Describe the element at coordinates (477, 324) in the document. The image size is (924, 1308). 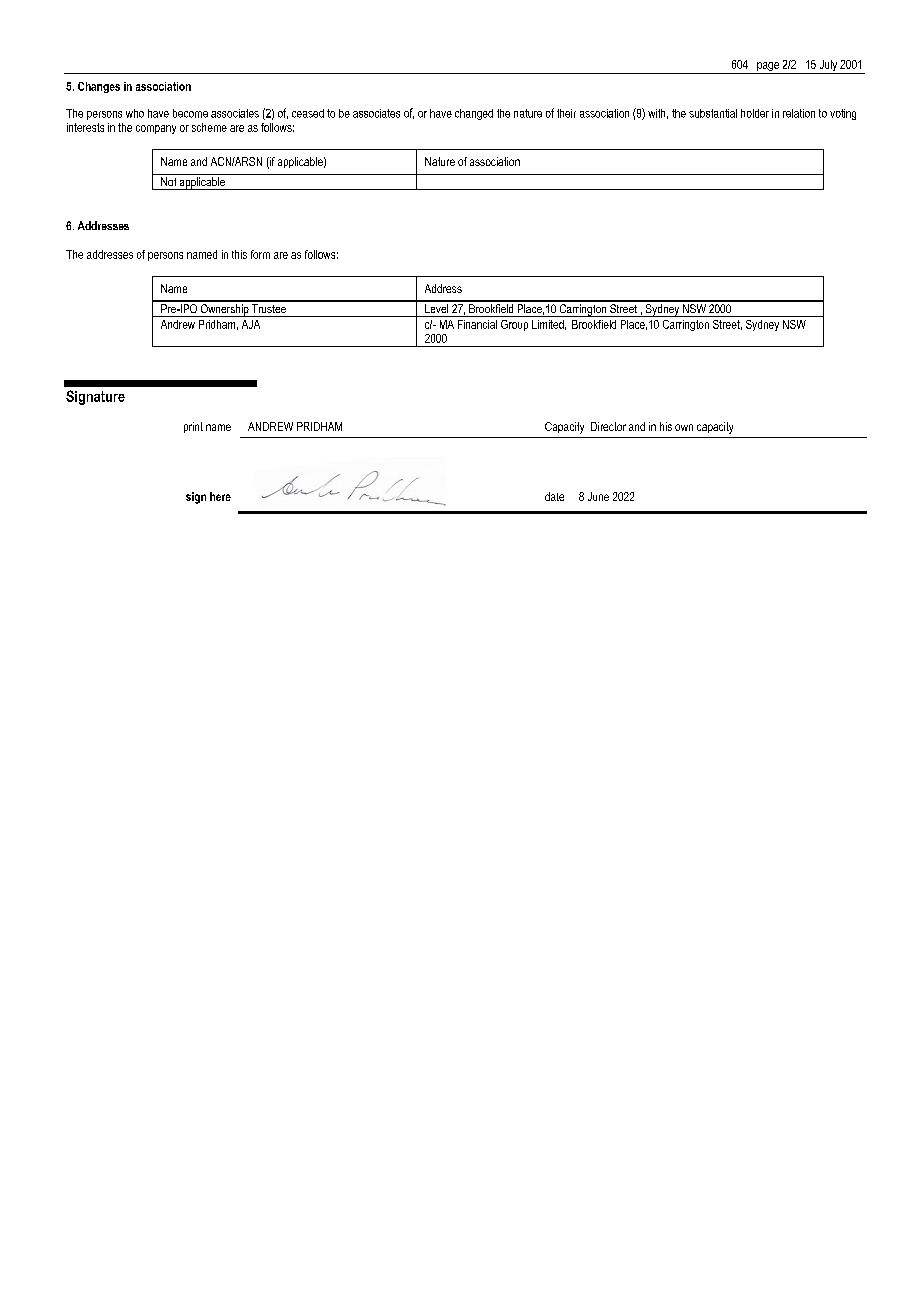
I see `Financial` at that location.
